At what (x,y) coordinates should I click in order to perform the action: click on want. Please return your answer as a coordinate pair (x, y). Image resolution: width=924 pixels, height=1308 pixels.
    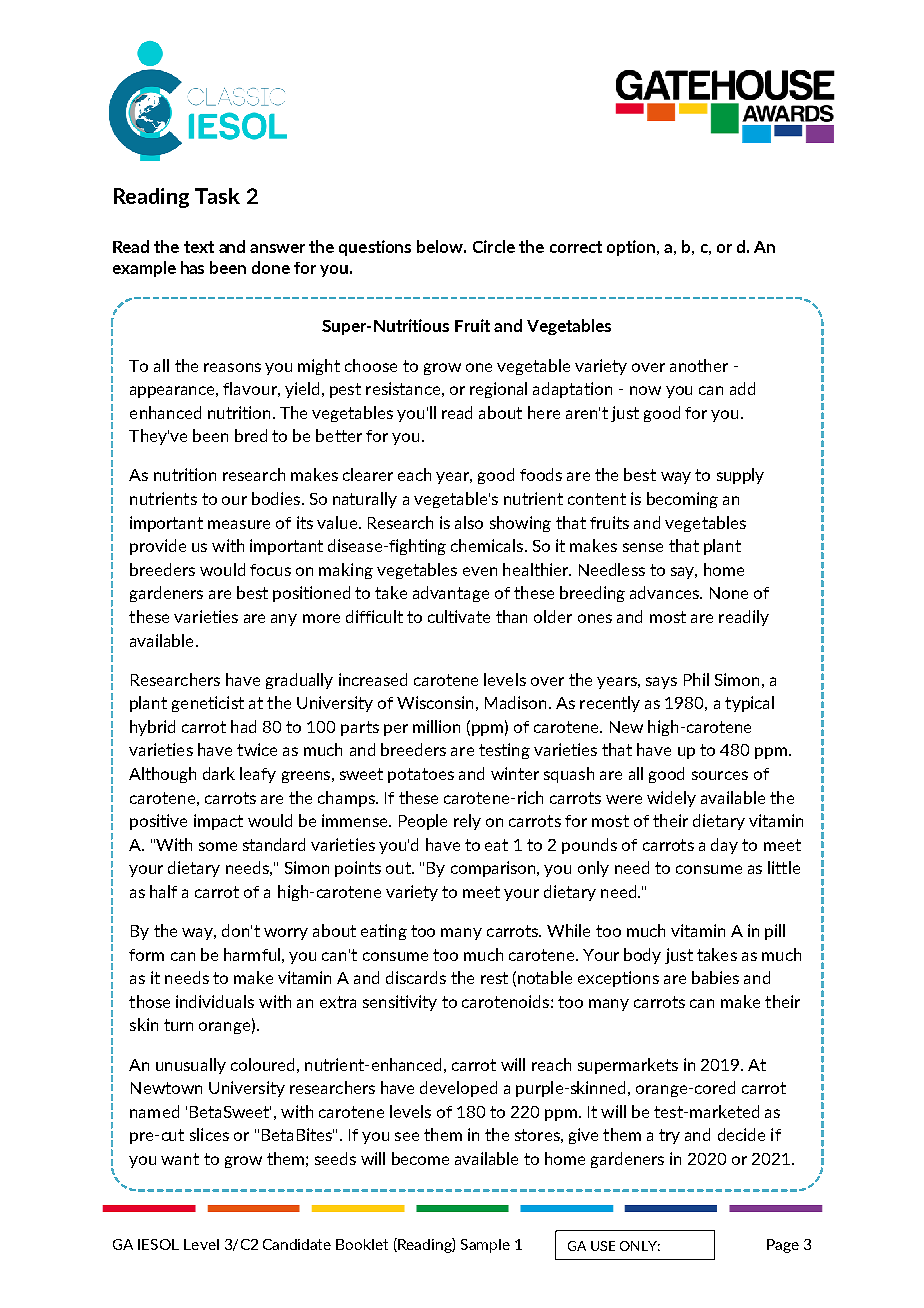
    Looking at the image, I should click on (180, 1159).
